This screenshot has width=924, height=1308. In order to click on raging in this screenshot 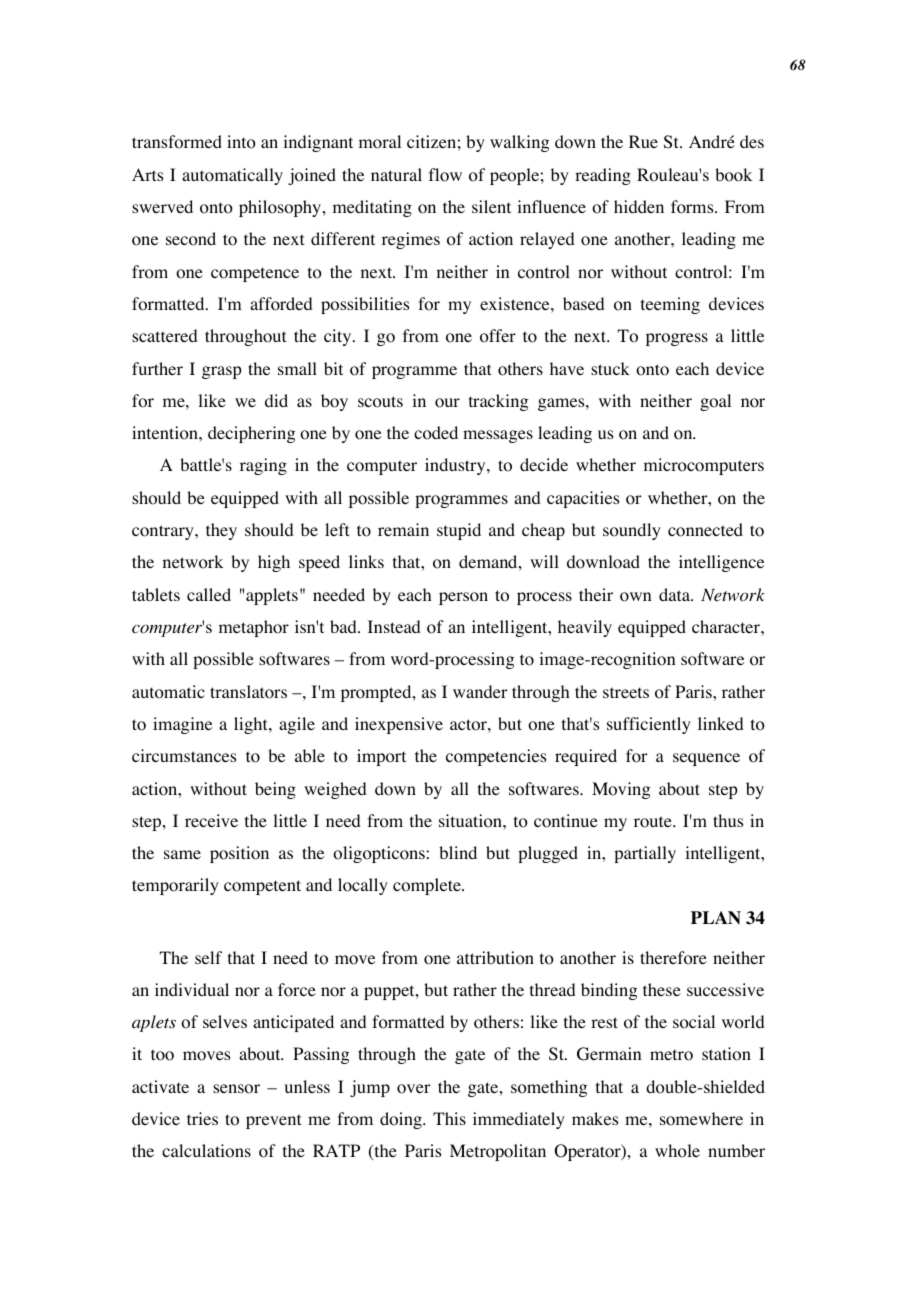, I will do `click(263, 466)`.
